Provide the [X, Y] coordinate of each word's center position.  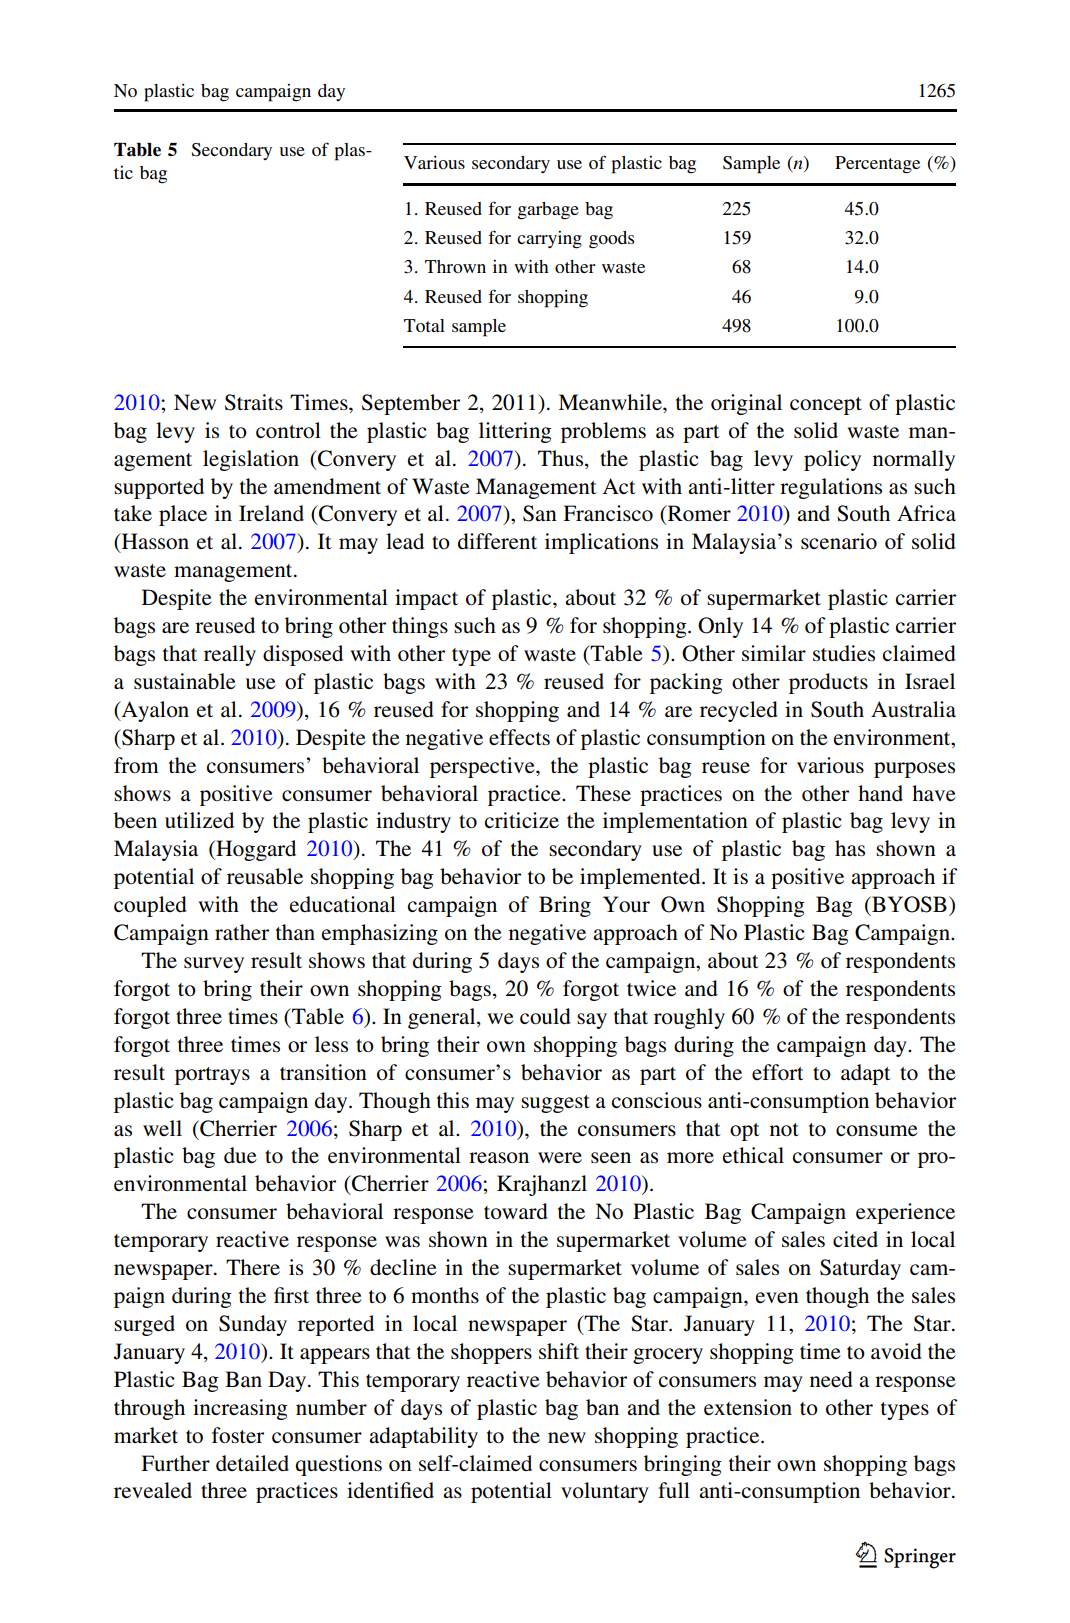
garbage [548, 211]
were [560, 1157]
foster [238, 1435]
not [784, 1130]
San [540, 513]
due [240, 1155]
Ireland [271, 513]
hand [880, 793]
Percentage [877, 165]
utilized [199, 820]
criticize [522, 820]
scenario [839, 541]
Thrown [455, 266]
